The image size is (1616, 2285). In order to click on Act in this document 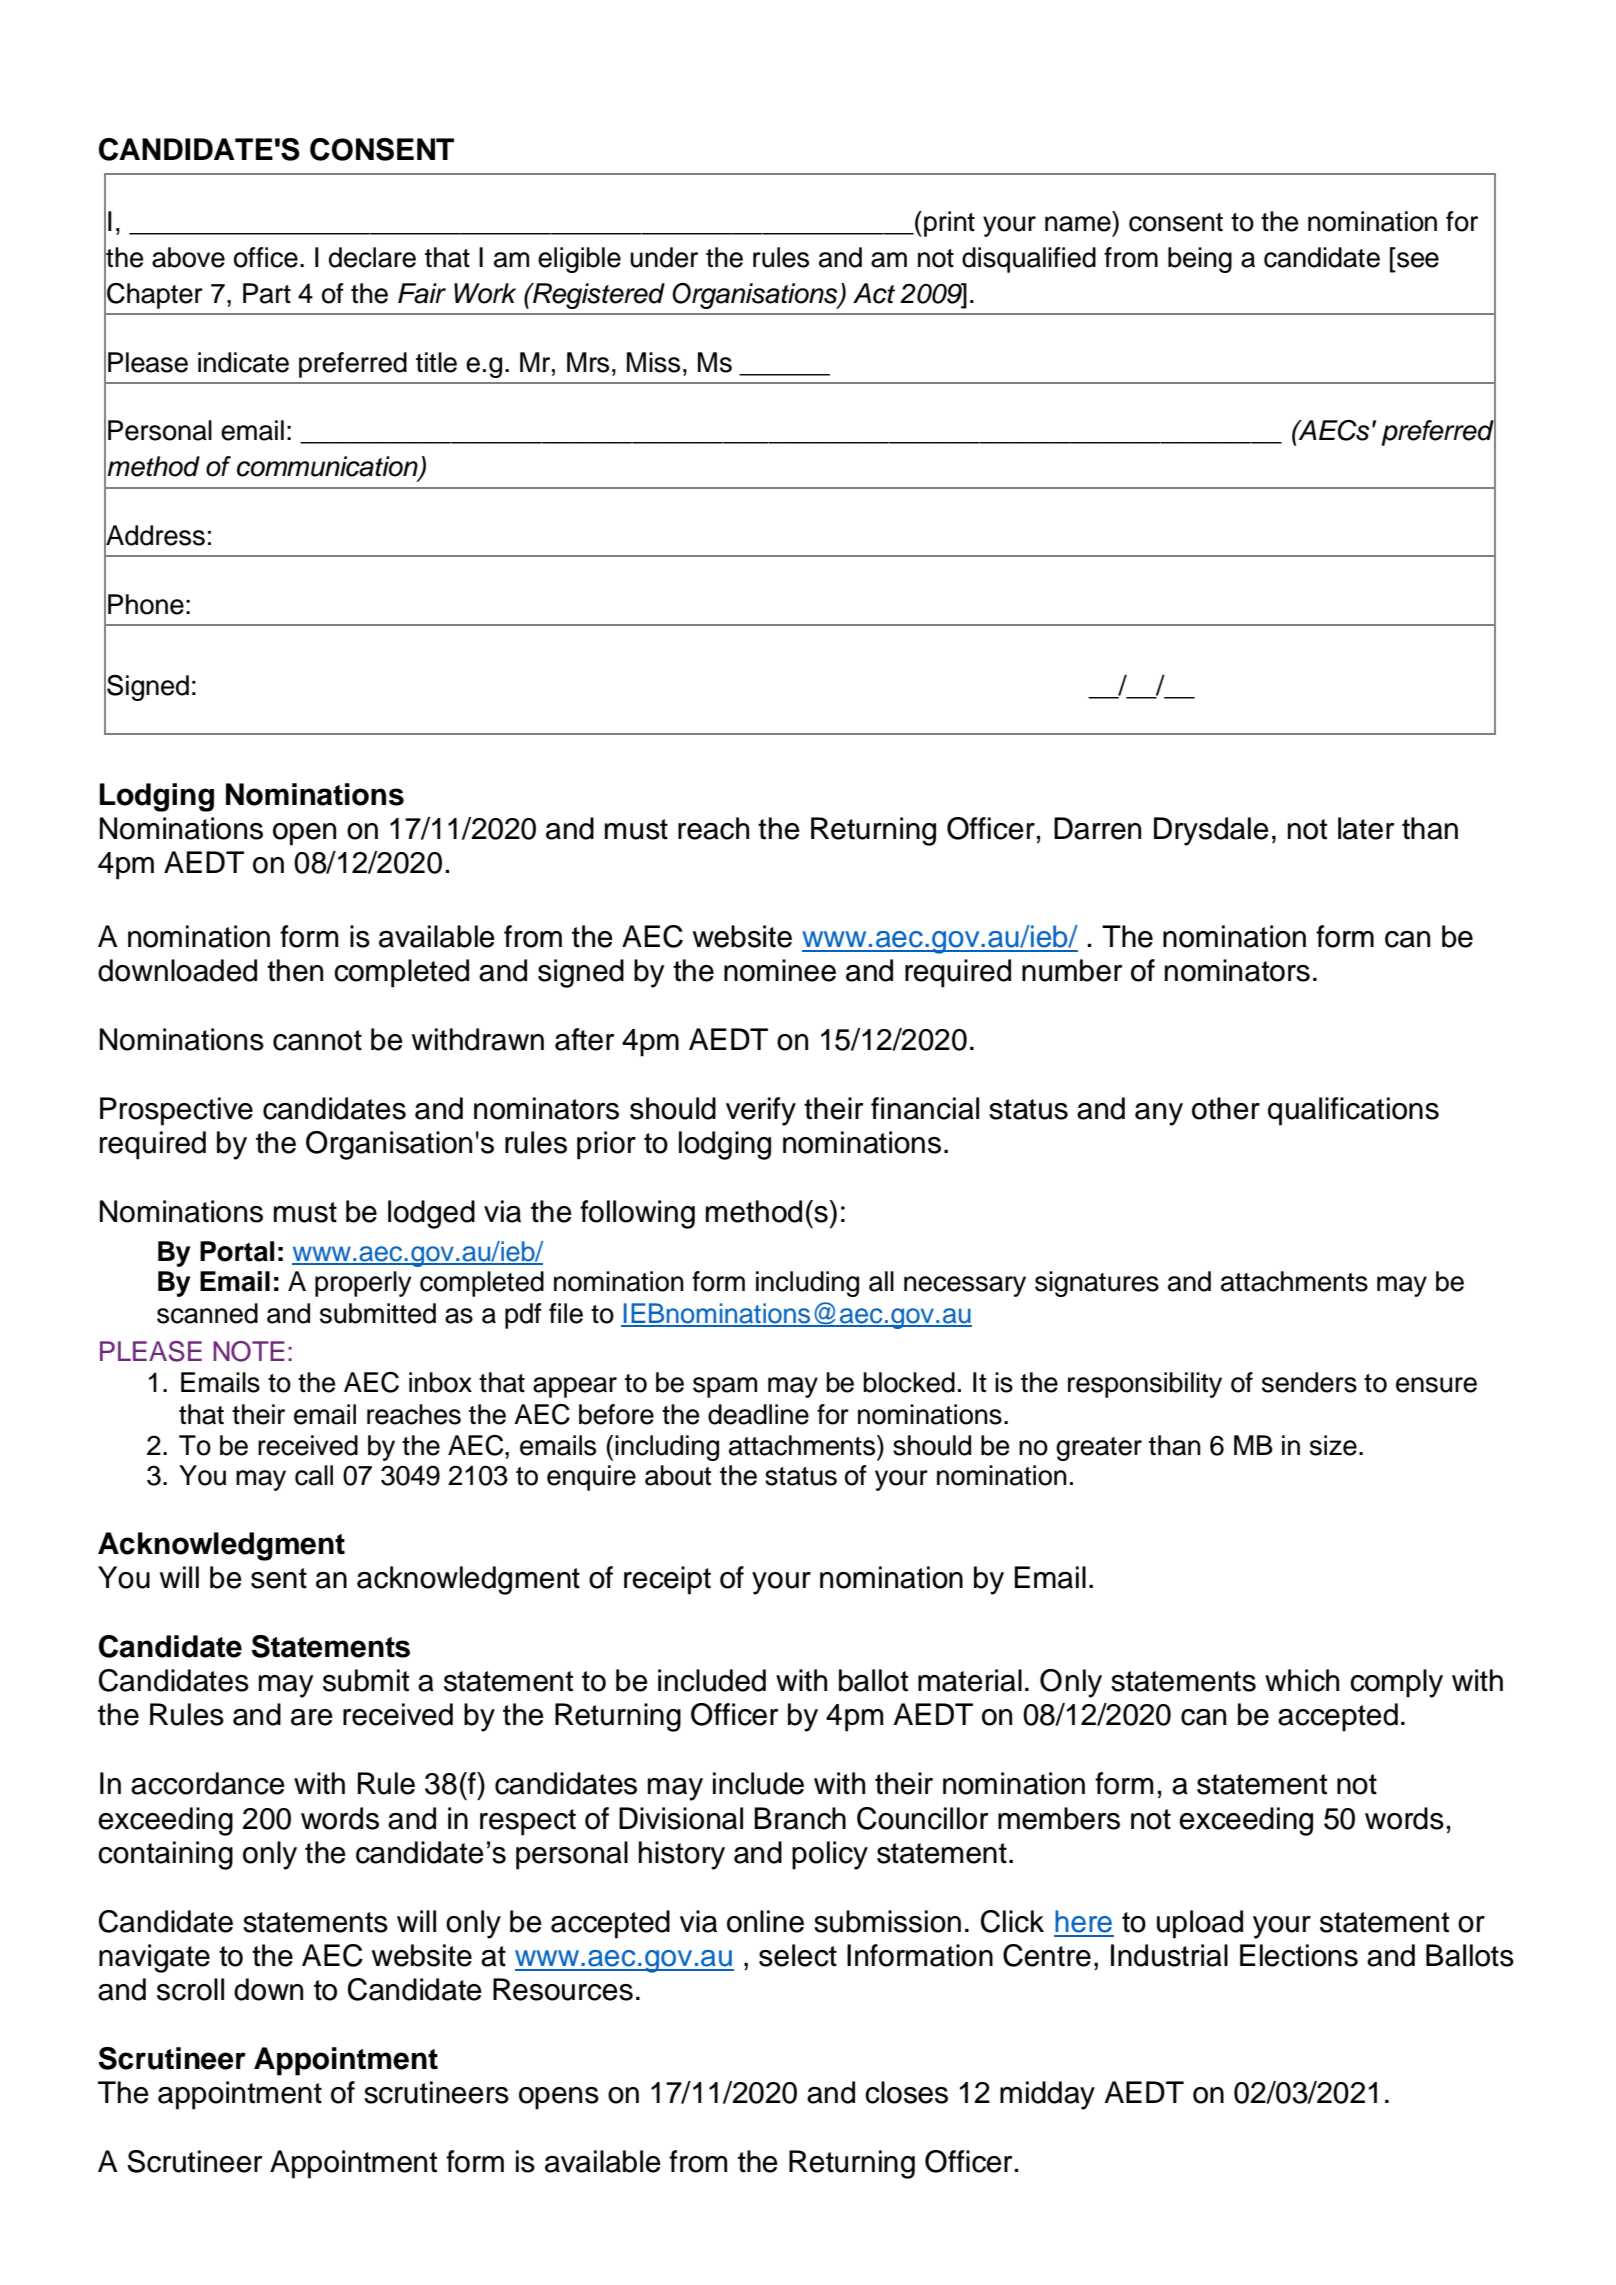, I will do `click(874, 293)`.
